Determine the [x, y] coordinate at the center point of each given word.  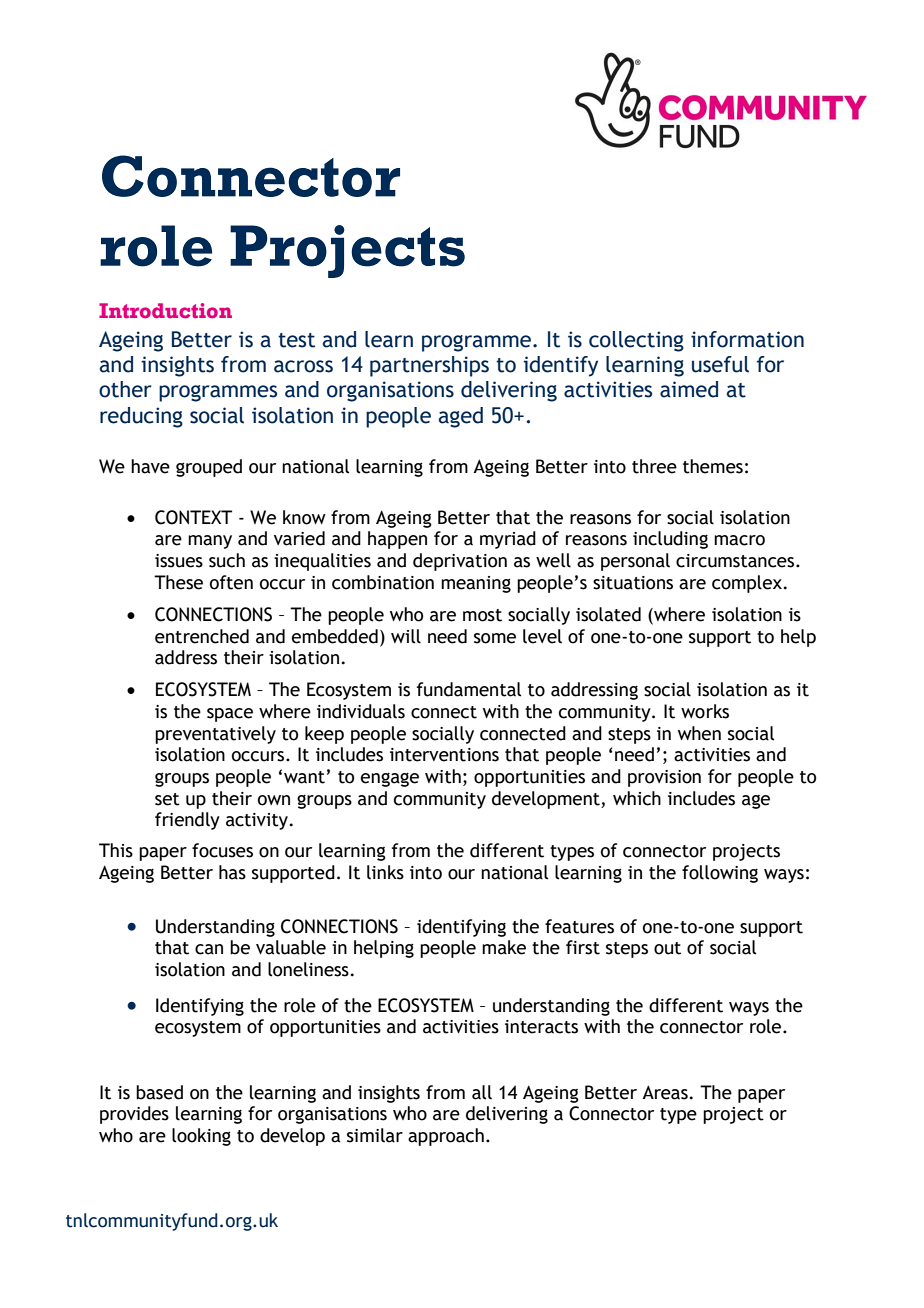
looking [201, 1137]
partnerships [429, 366]
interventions [444, 755]
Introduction [165, 311]
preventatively [215, 735]
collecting [636, 341]
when [699, 733]
